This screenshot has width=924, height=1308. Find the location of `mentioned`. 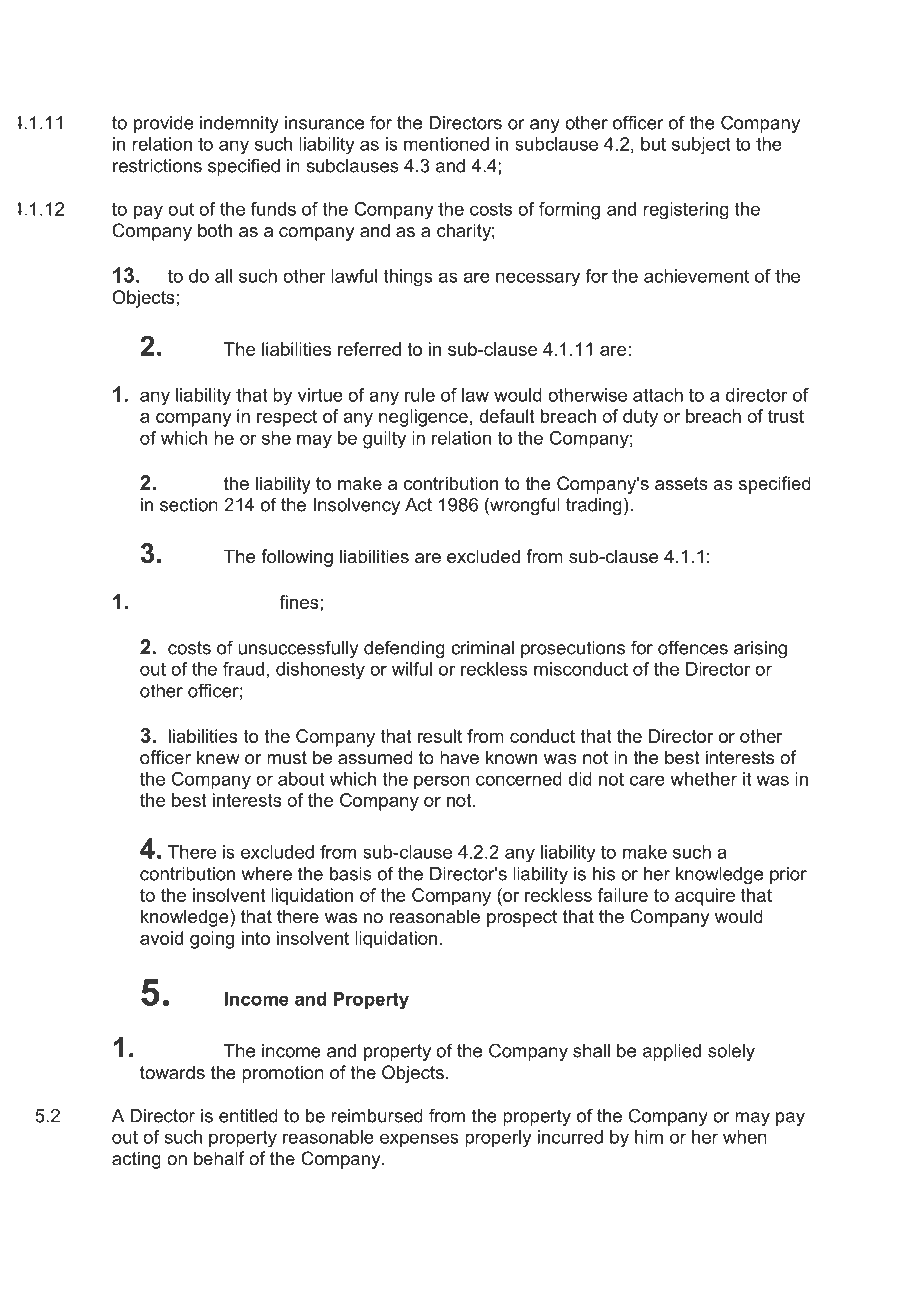

mentioned is located at coordinates (446, 144).
